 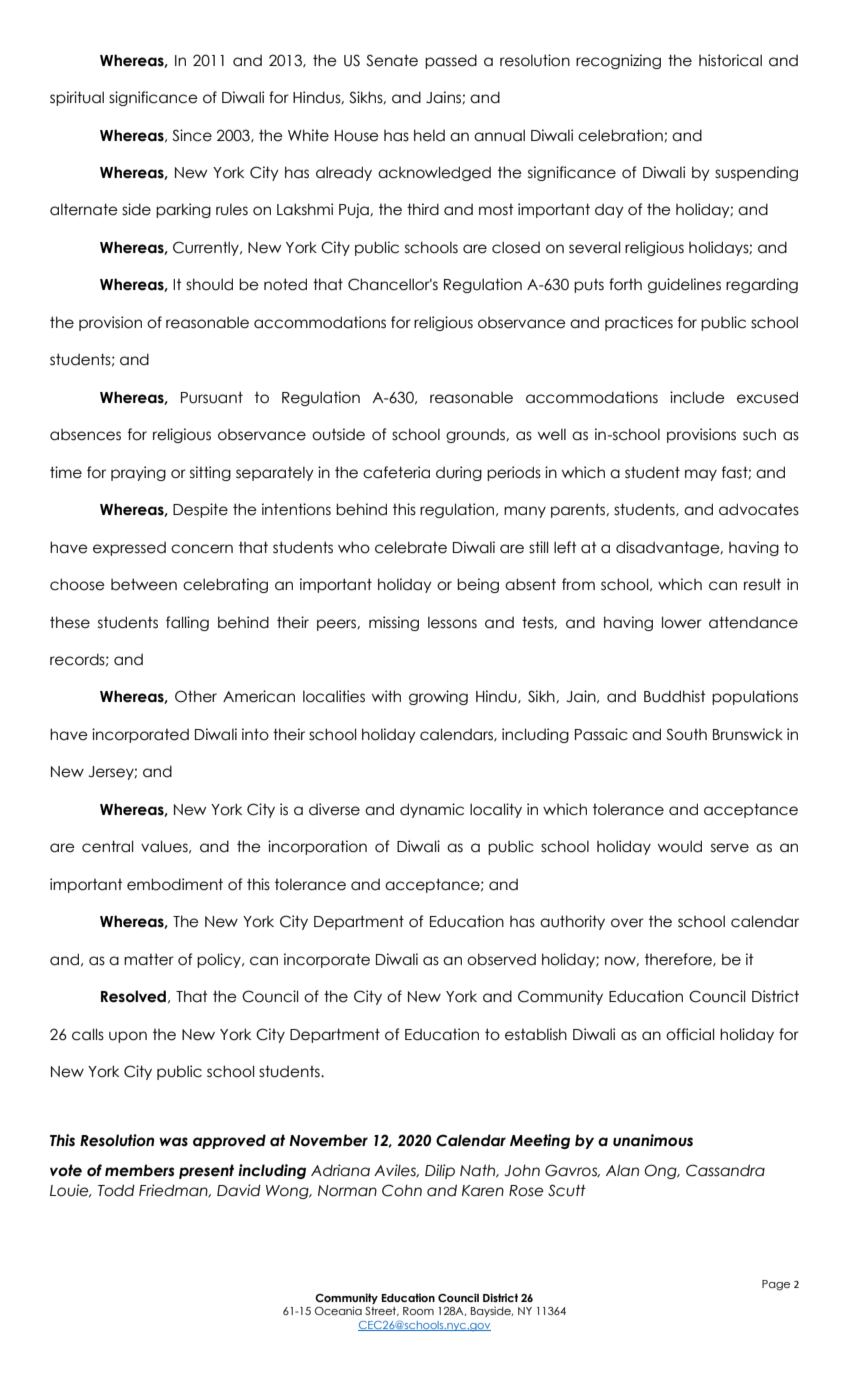 What do you see at coordinates (396, 472) in the screenshot?
I see `cafeteria` at bounding box center [396, 472].
